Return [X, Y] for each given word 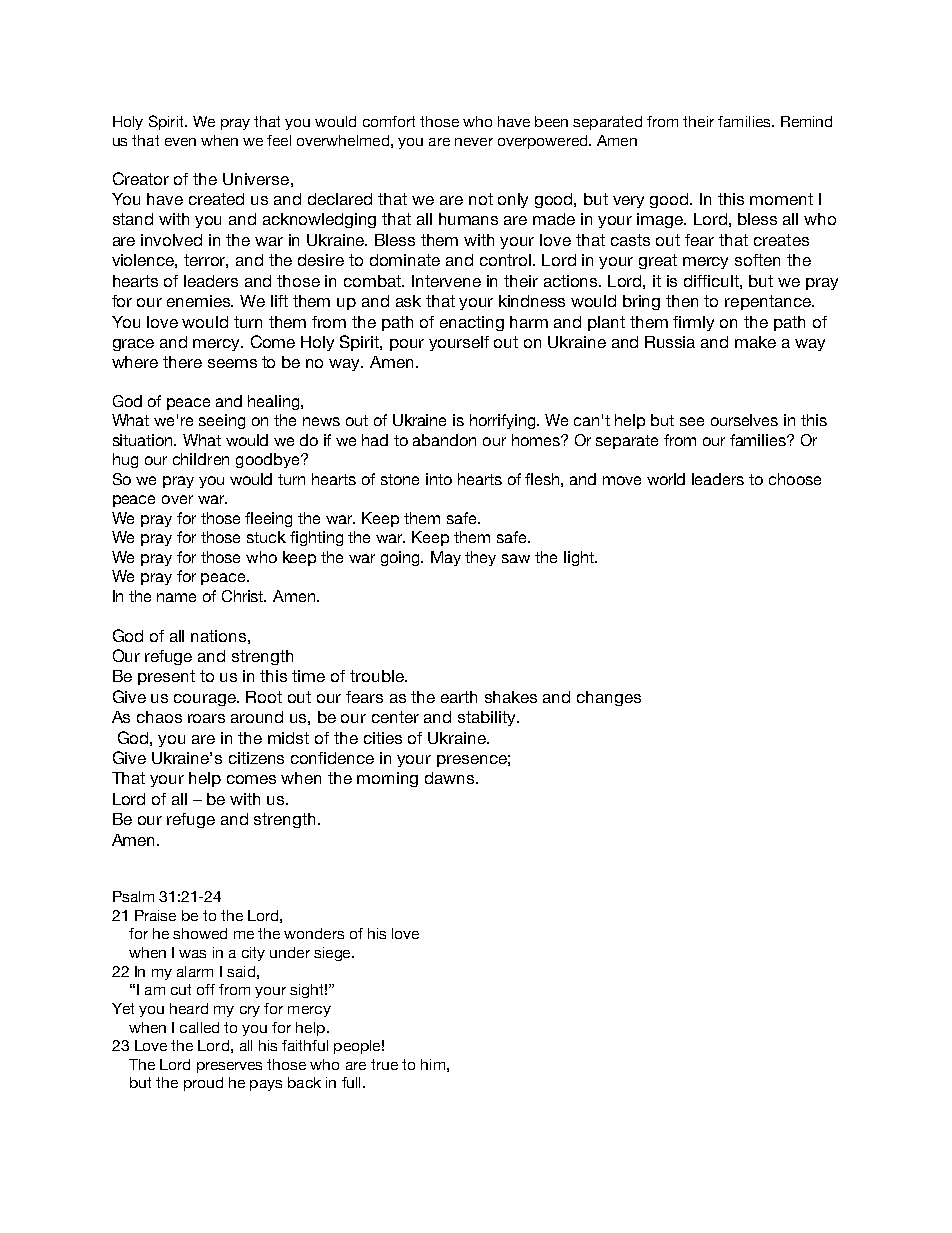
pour [407, 345]
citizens [256, 758]
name [176, 597]
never [474, 142]
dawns [451, 778]
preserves [229, 1067]
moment [781, 199]
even [180, 142]
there [182, 362]
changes [609, 698]
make [755, 342]
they [480, 558]
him [433, 1064]
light [580, 558]
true [384, 1064]
